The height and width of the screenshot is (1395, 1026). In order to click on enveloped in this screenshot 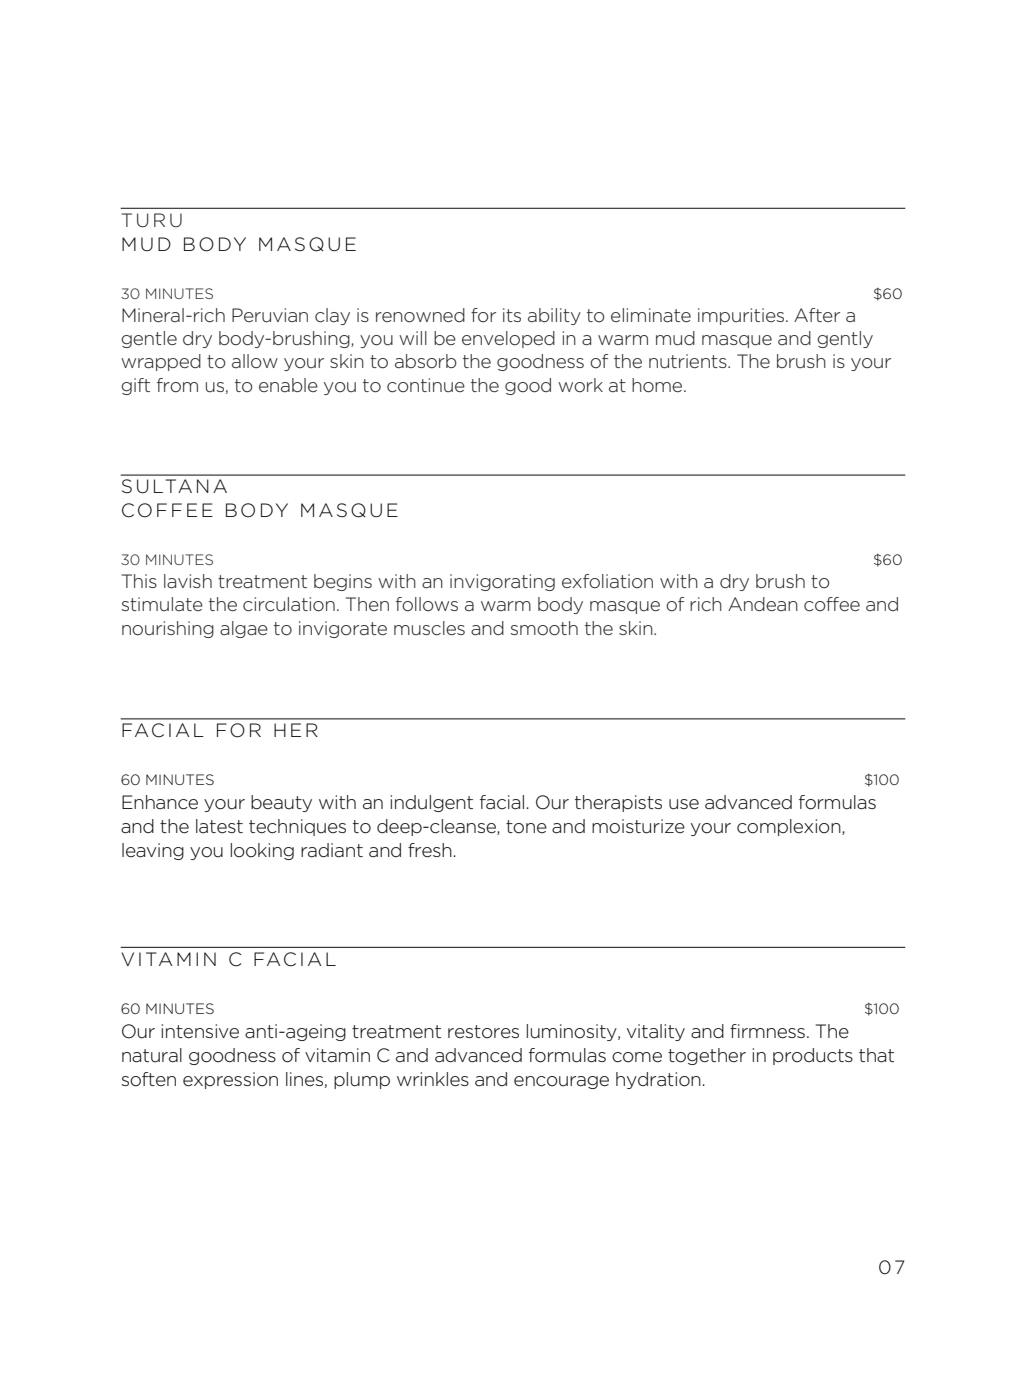, I will do `click(508, 339)`.
